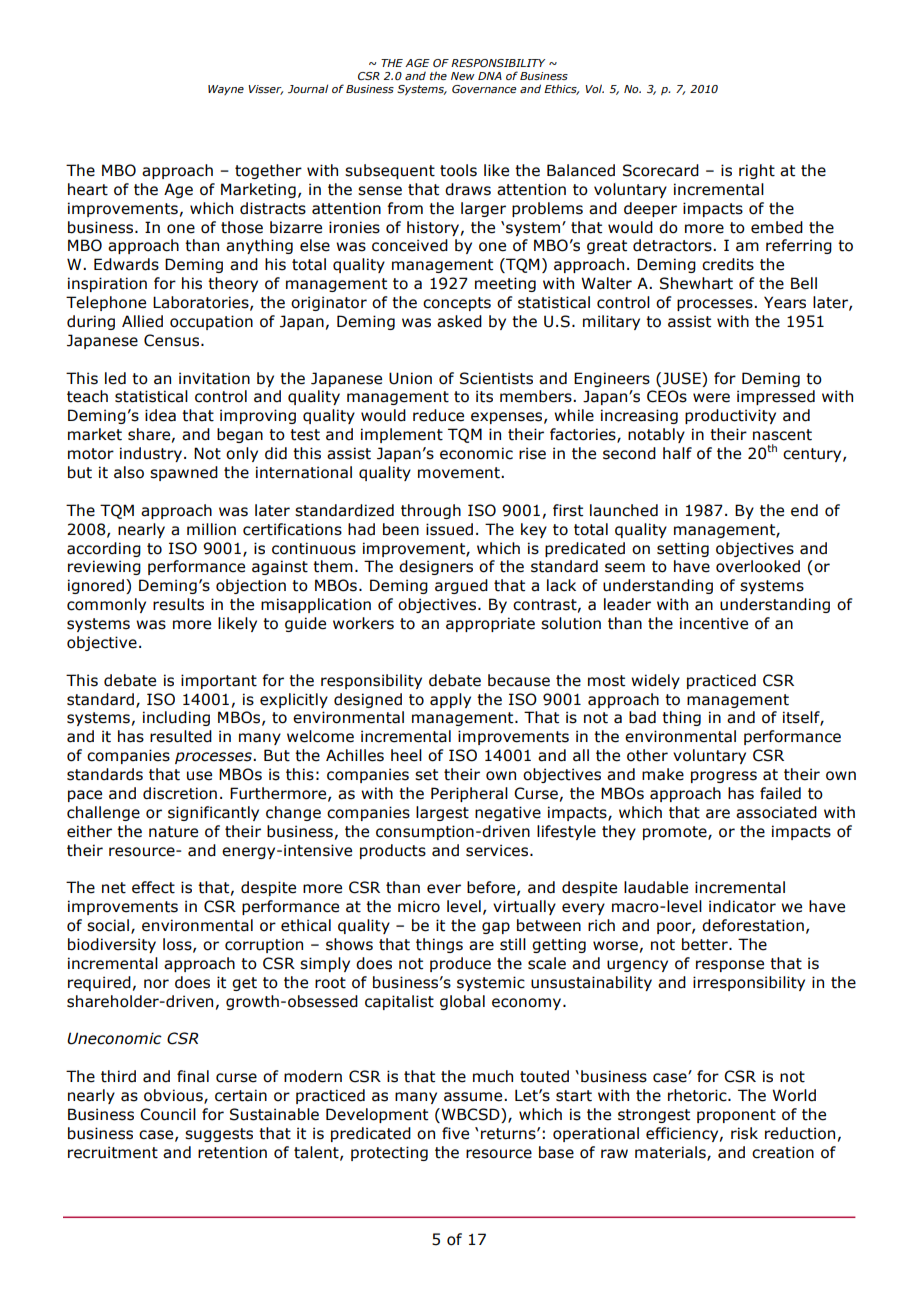 This screenshot has height=1308, width=924. I want to click on Council, so click(168, 1114).
